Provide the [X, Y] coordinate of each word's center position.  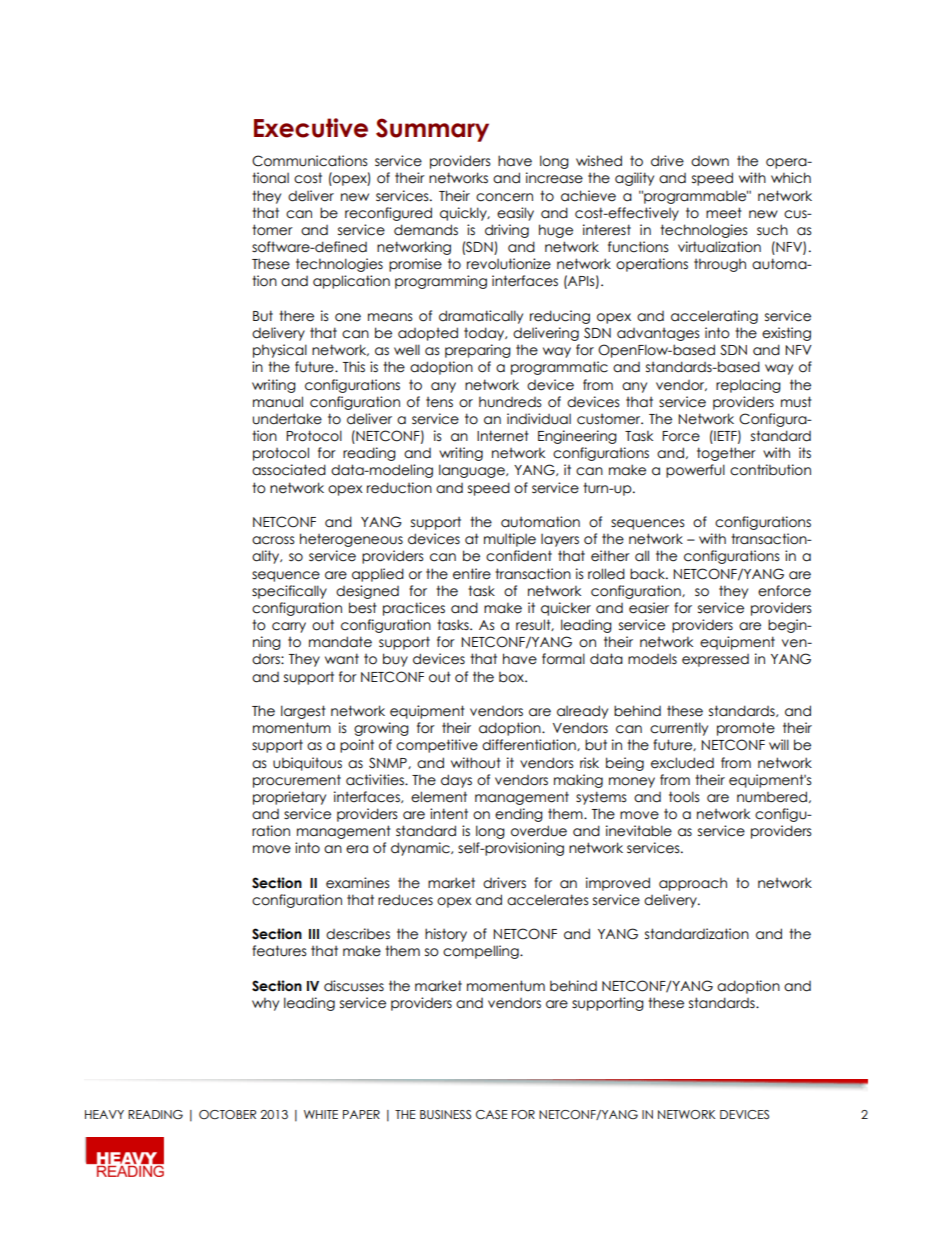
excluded [682, 763]
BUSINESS [445, 1114]
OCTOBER [227, 1114]
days [456, 781]
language [473, 471]
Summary [432, 130]
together [726, 454]
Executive [311, 128]
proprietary [289, 798]
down [710, 161]
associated [289, 470]
